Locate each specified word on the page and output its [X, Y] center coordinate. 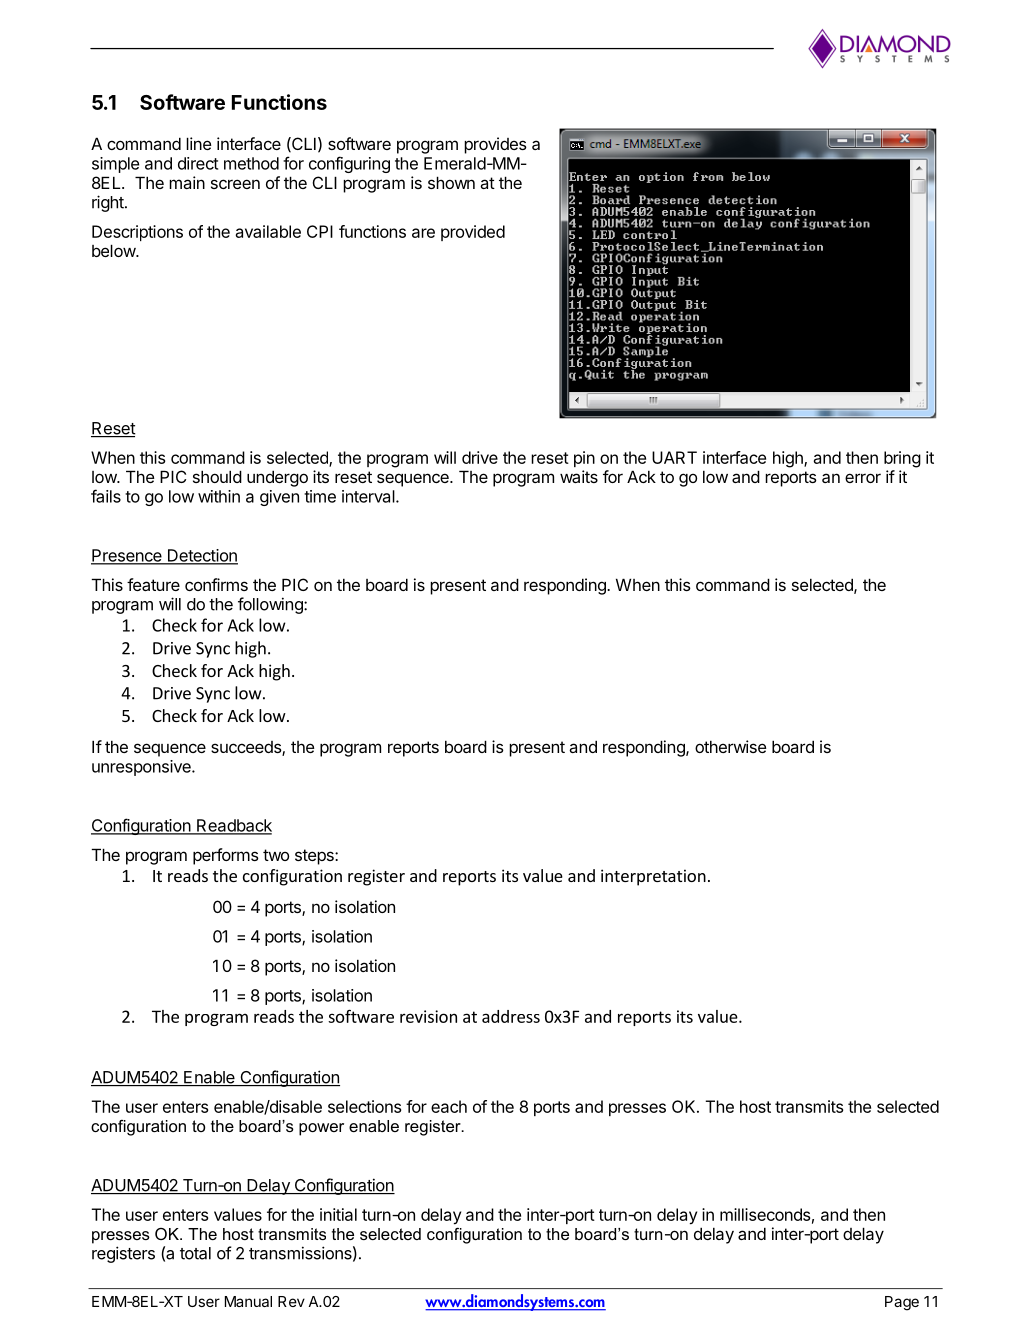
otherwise [731, 746]
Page [902, 1303]
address [511, 1016]
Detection [201, 556]
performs [226, 856]
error [863, 478]
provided [473, 233]
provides [495, 145]
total [195, 1253]
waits [579, 476]
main [187, 182]
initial [338, 1214]
